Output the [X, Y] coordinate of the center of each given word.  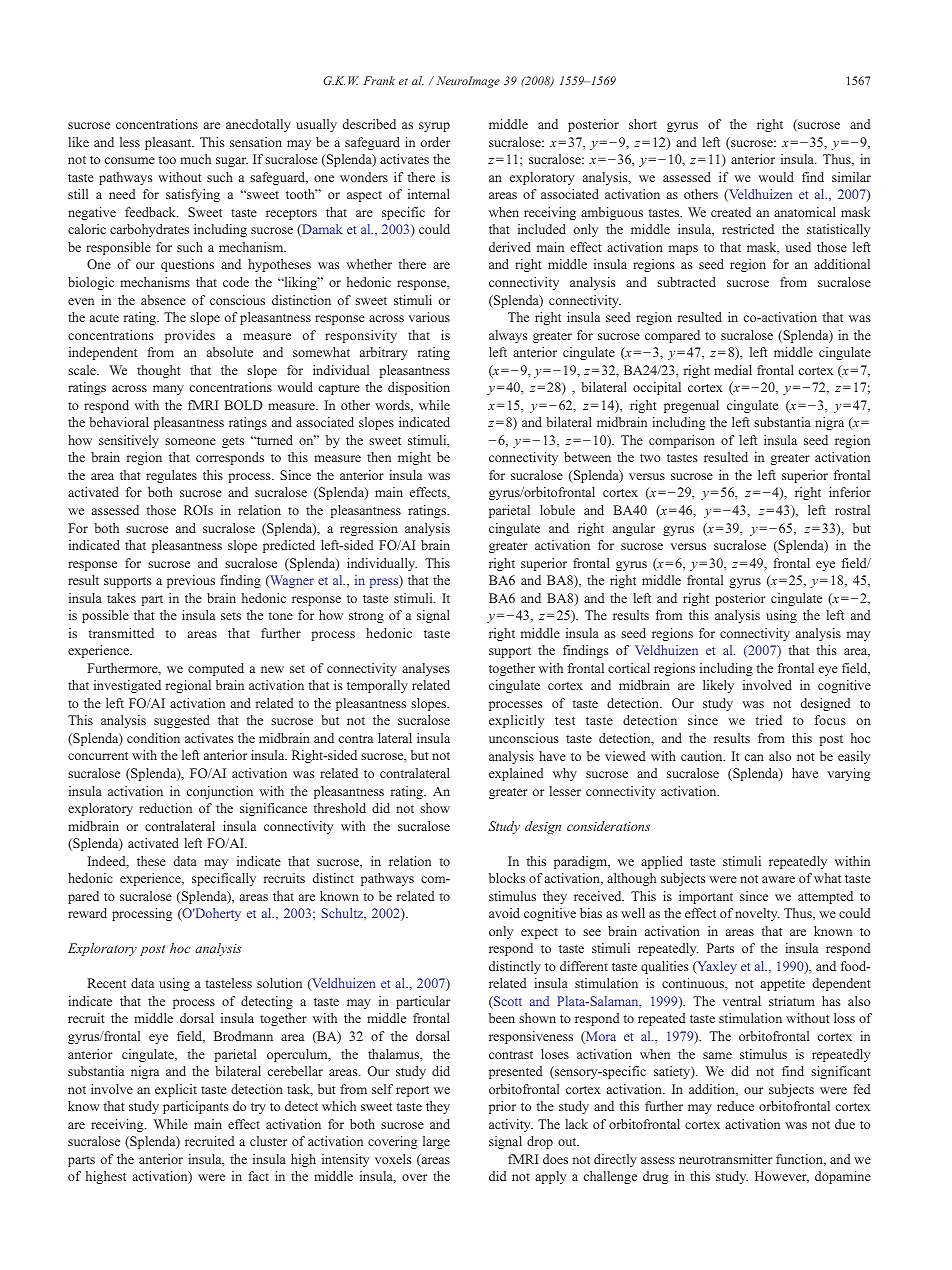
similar [851, 177]
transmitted [121, 633]
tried [768, 720]
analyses [426, 669]
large [436, 1142]
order [435, 142]
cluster [268, 1141]
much [195, 159]
